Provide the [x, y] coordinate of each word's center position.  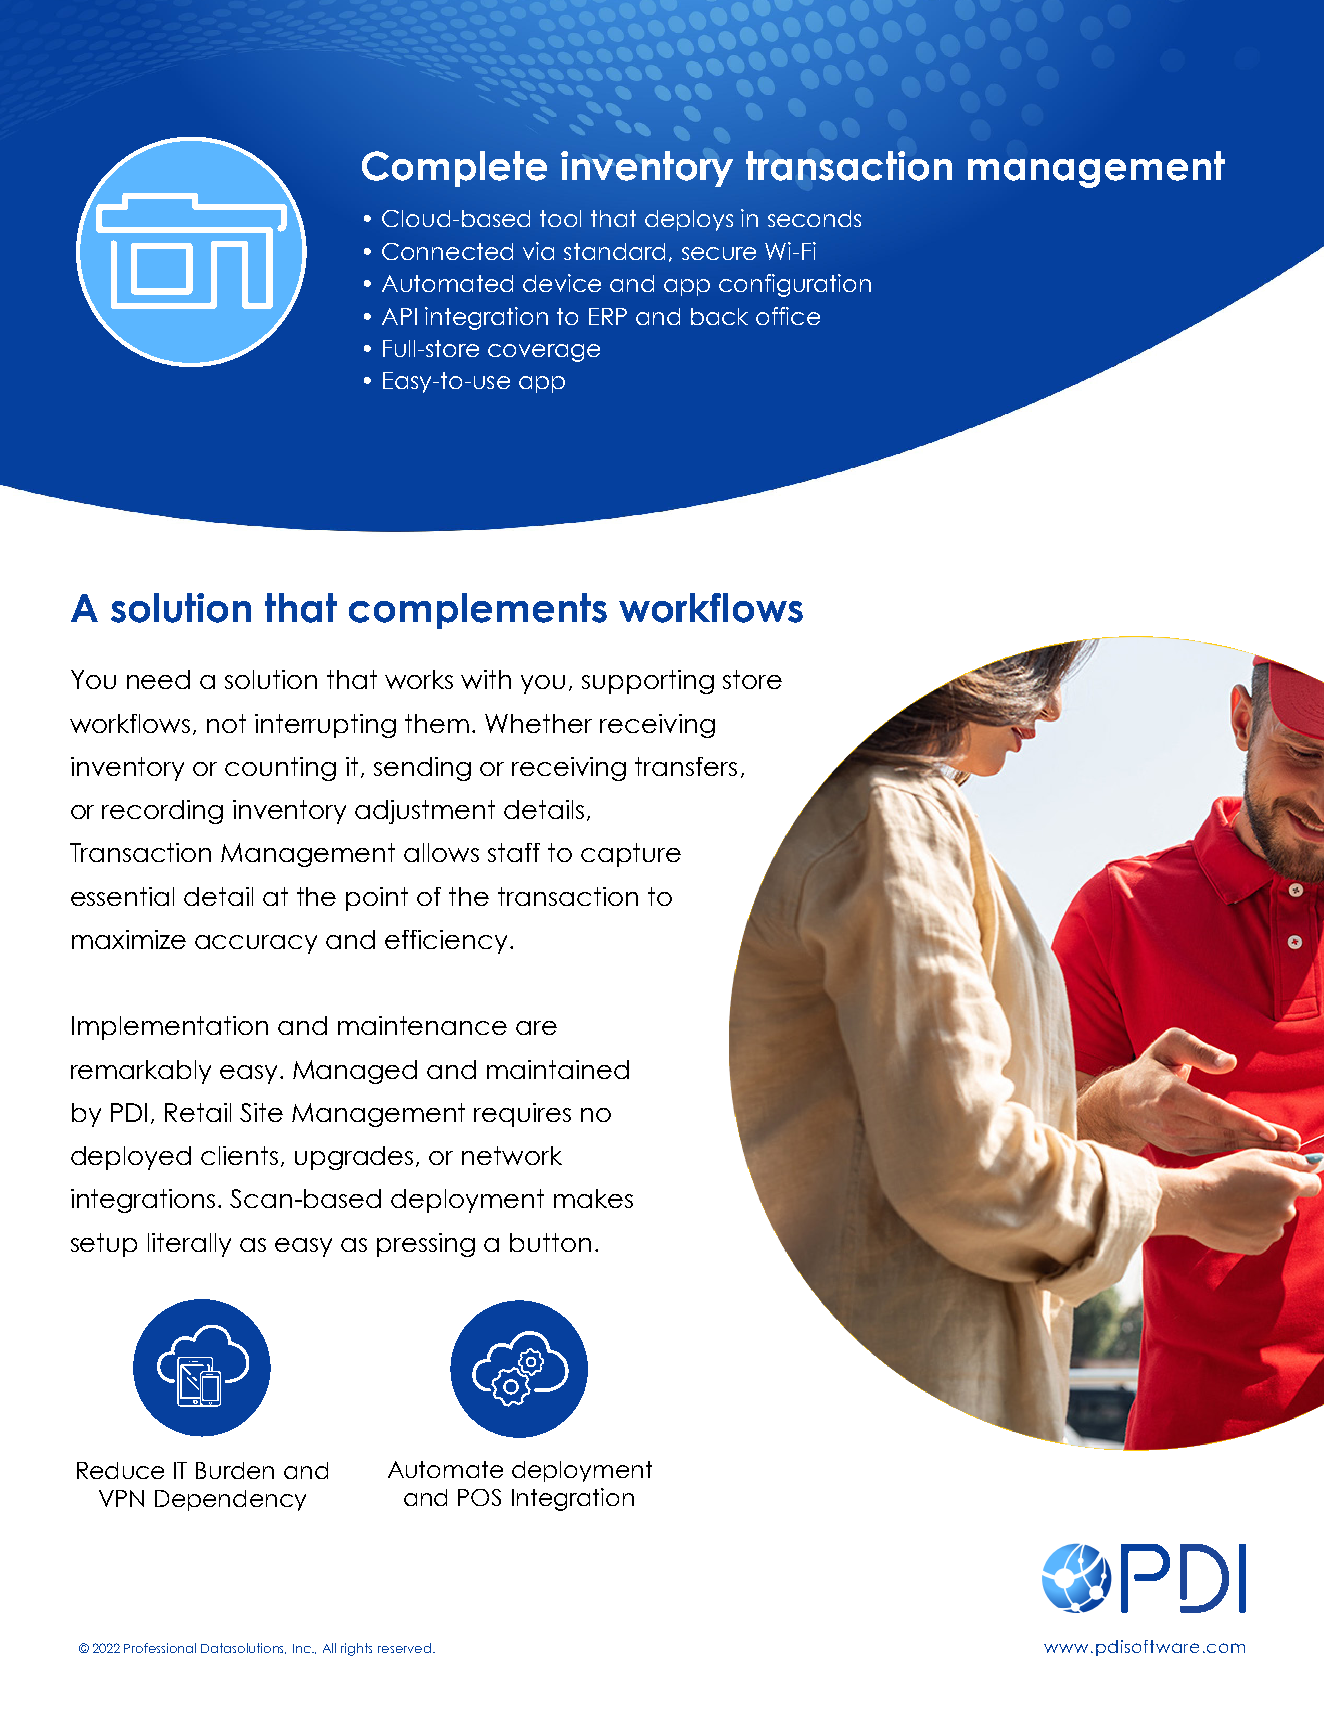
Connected [447, 251]
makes [593, 1198]
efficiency [446, 942]
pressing [426, 1245]
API [399, 316]
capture [631, 855]
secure [719, 253]
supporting [648, 682]
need [158, 679]
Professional [160, 1648]
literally [189, 1245]
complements [478, 611]
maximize [129, 939]
